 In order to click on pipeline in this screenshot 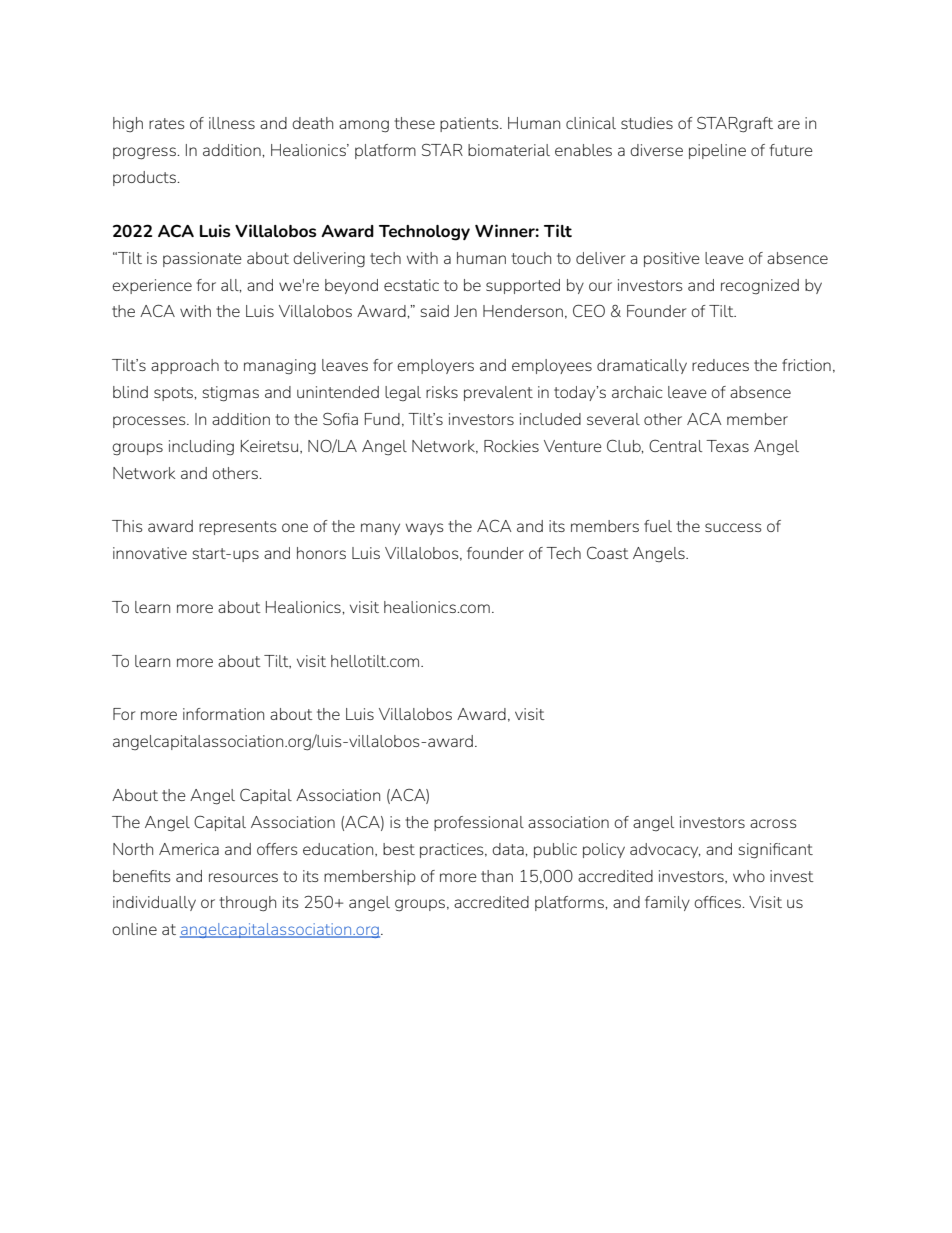, I will do `click(717, 151)`.
